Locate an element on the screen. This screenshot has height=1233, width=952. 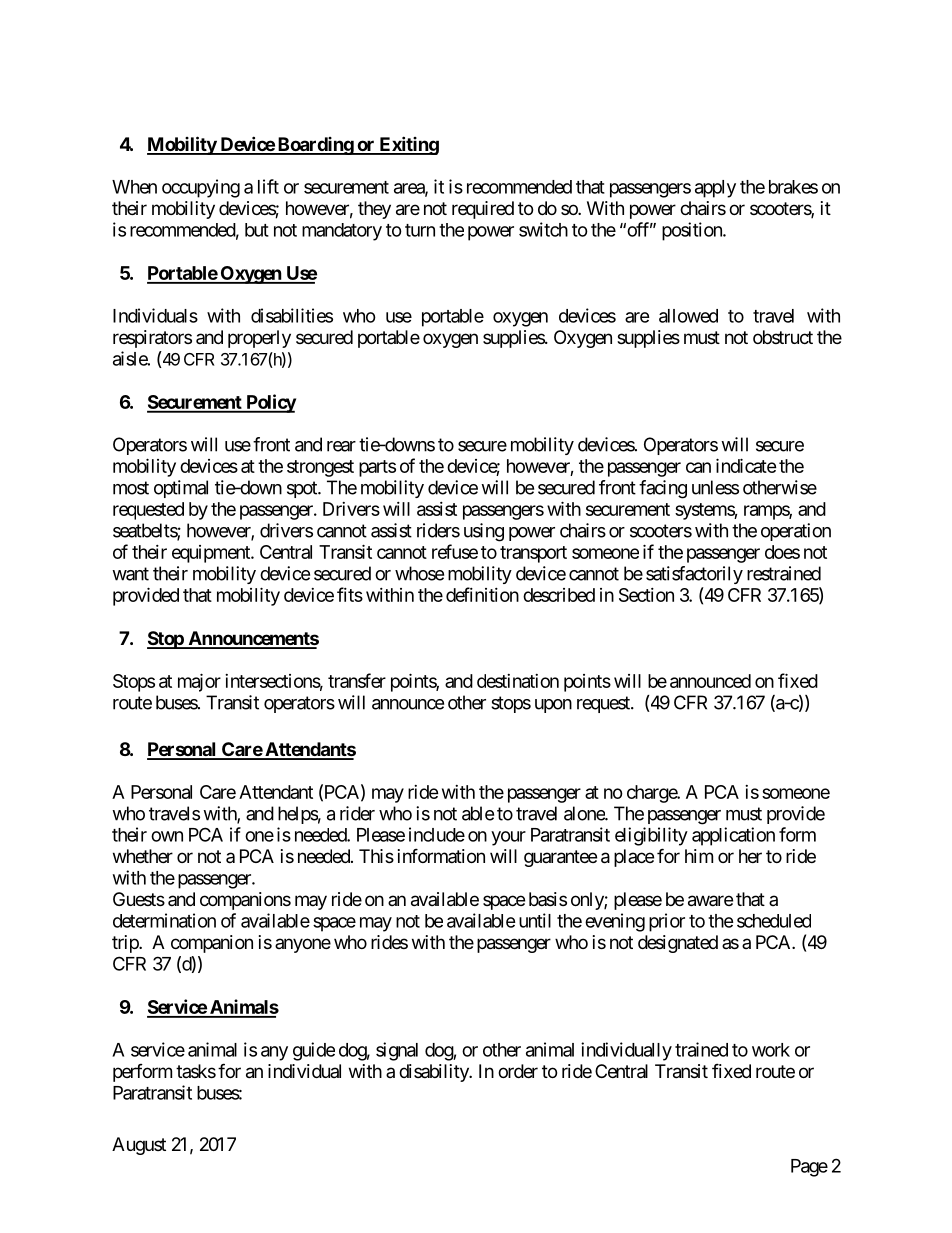
using is located at coordinates (484, 532).
